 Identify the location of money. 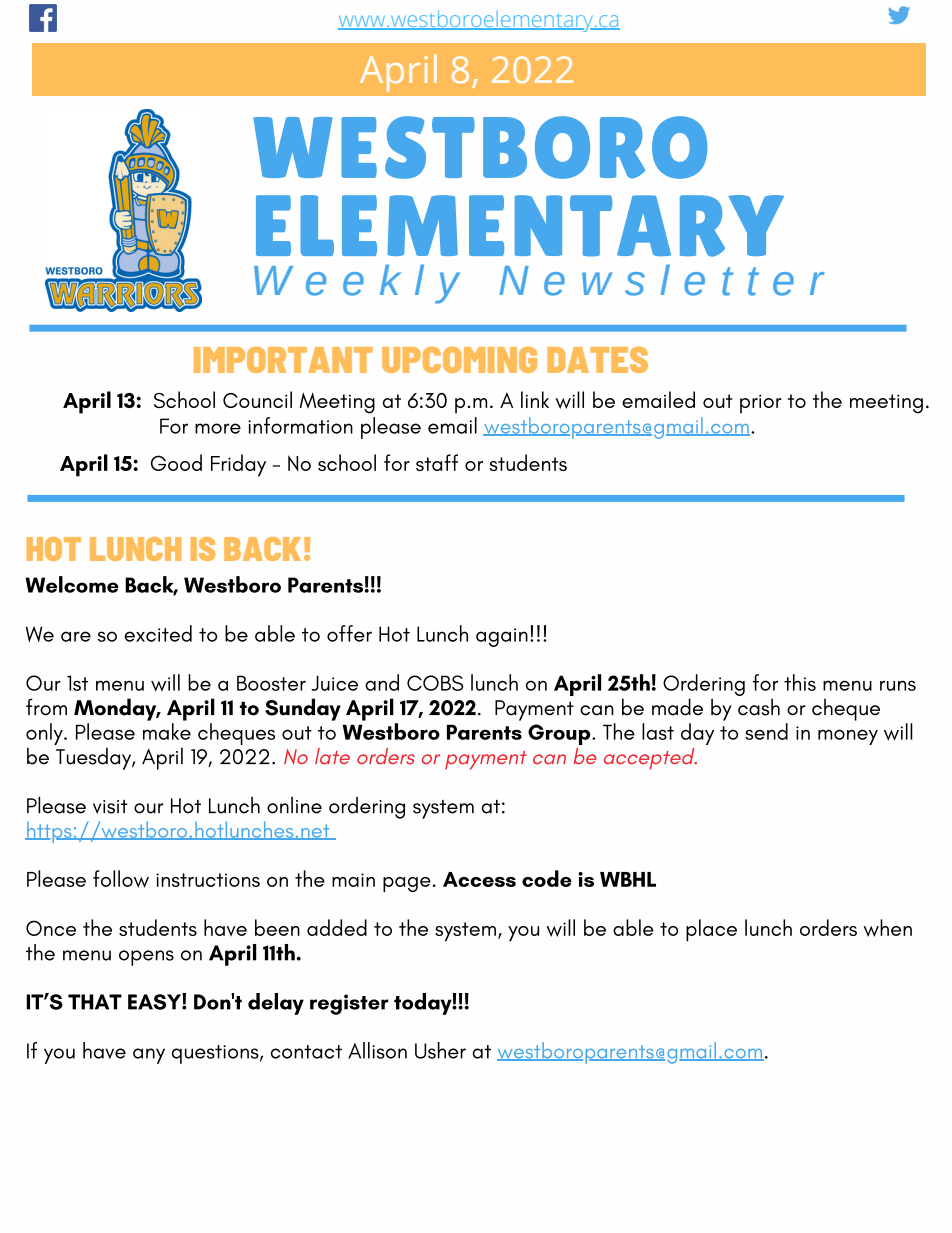
(848, 737).
